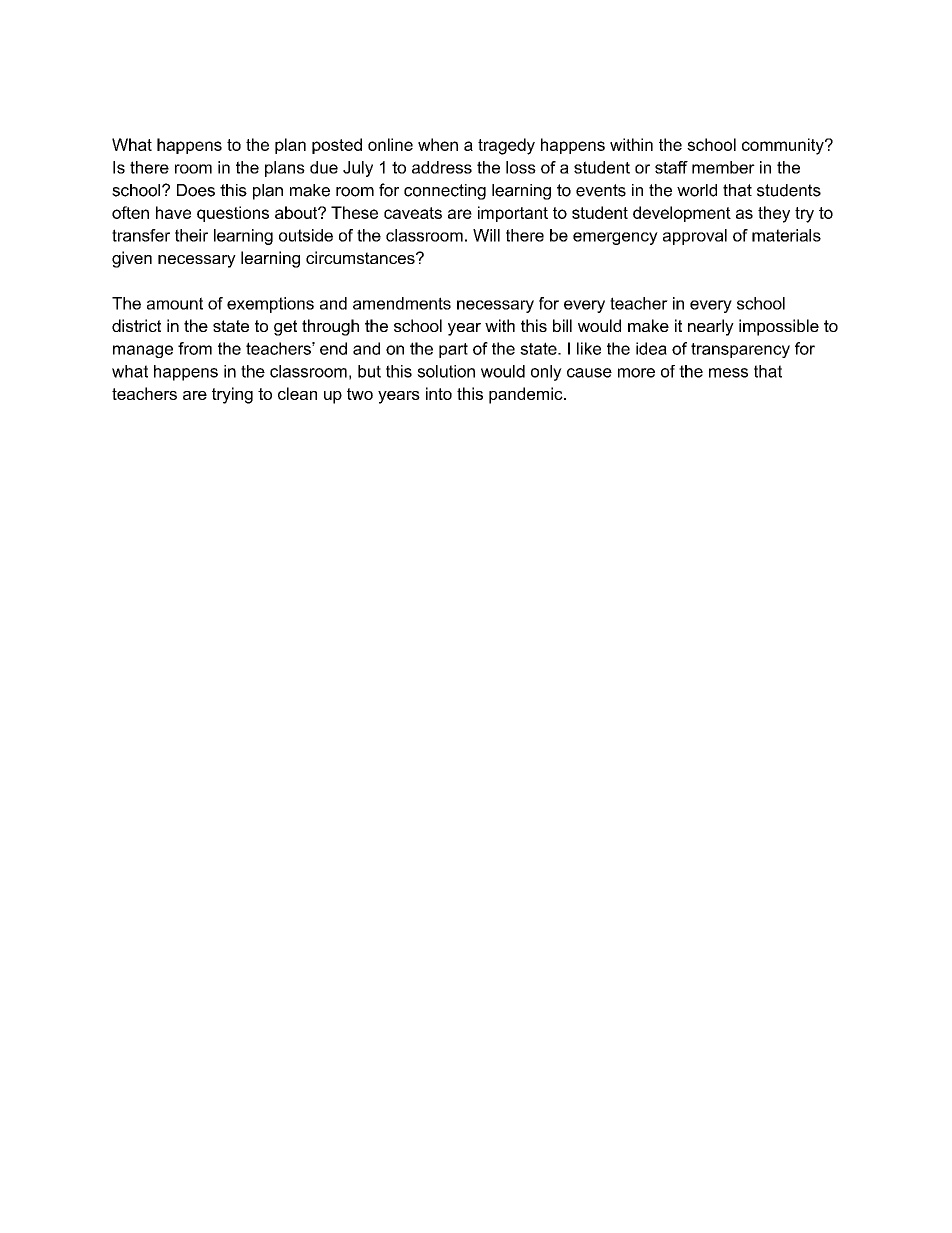  I want to click on circumstances, so click(361, 257).
